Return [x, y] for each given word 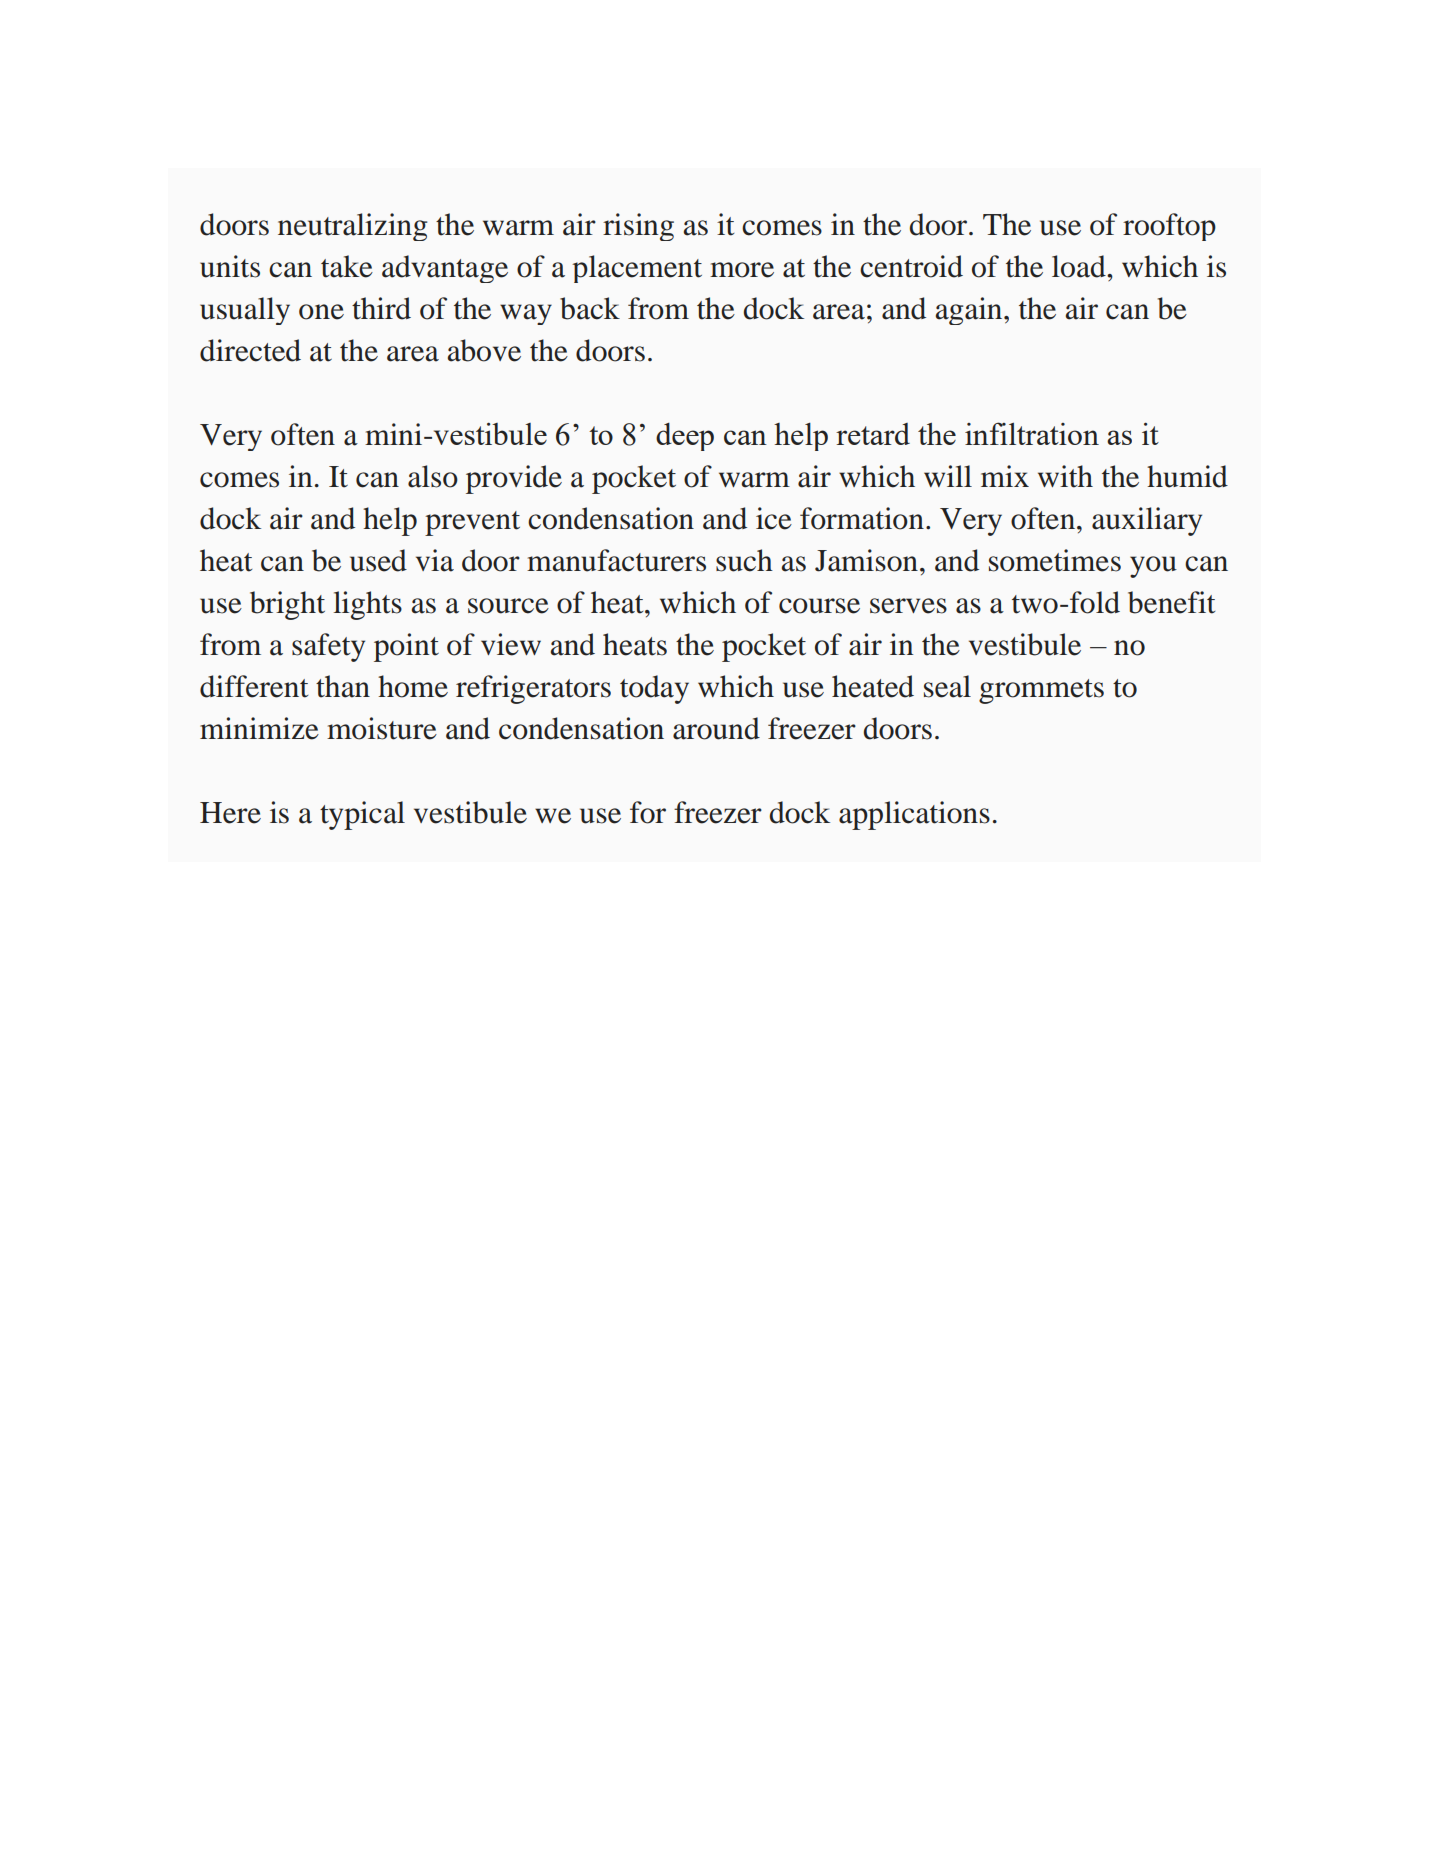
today [654, 689]
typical [362, 815]
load [1080, 266]
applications [914, 815]
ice [774, 518]
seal [947, 686]
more [742, 270]
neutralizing [352, 227]
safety [328, 647]
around [716, 728]
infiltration [1032, 433]
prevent [472, 523]
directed [250, 350]
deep [685, 437]
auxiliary [1147, 521]
